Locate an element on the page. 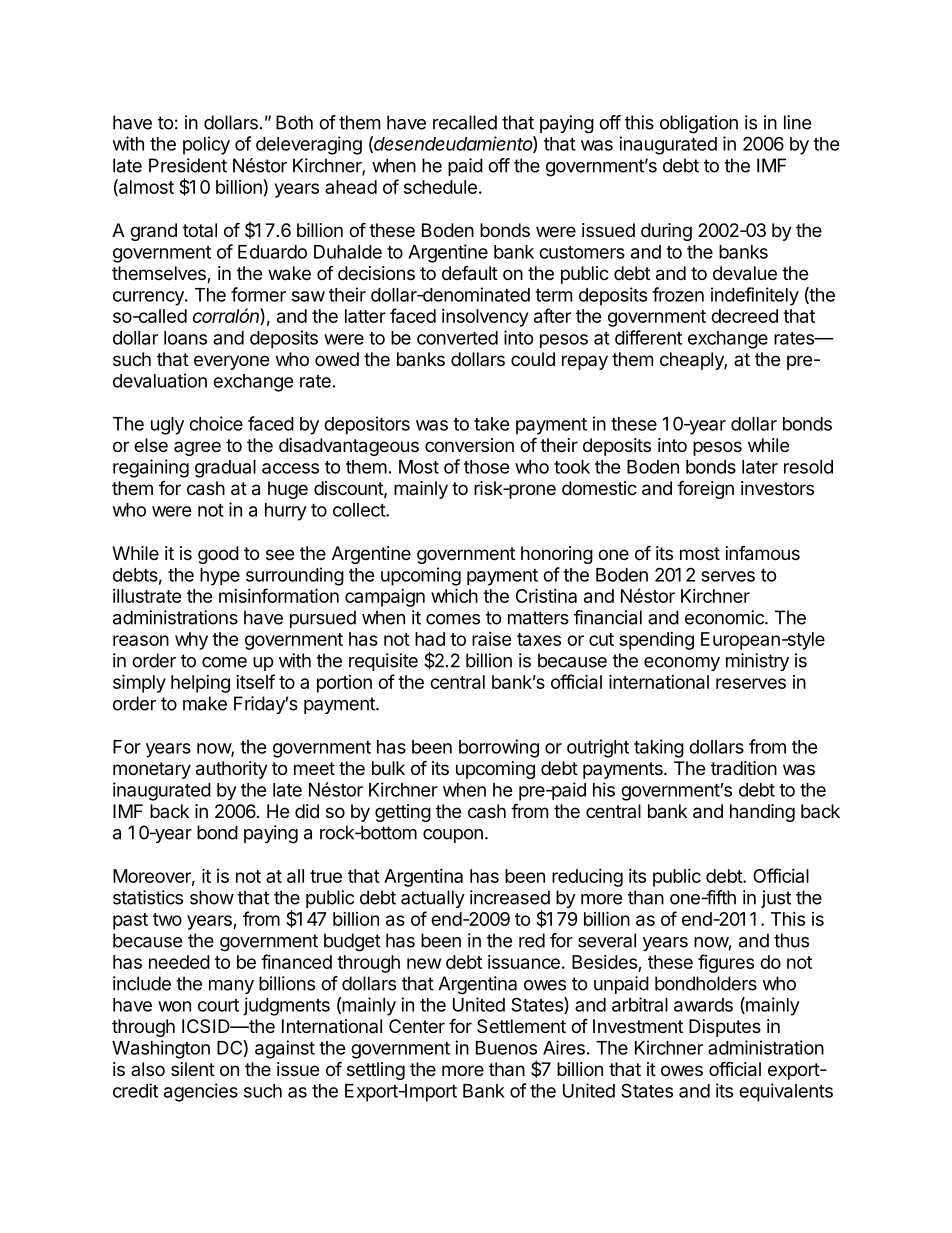 The width and height of the page is (952, 1233). agree is located at coordinates (197, 448).
